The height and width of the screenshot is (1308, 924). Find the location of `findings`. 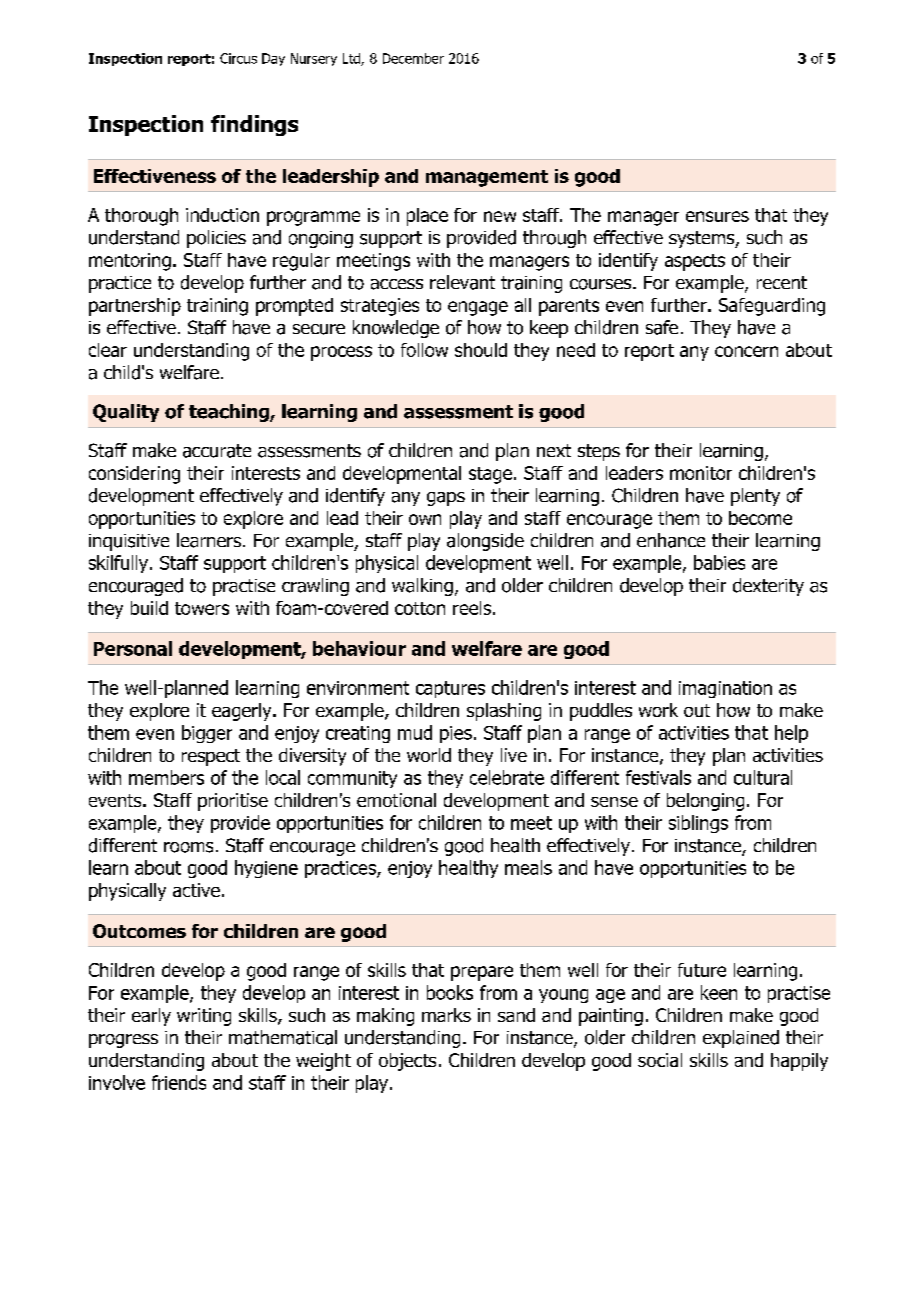

findings is located at coordinates (254, 125).
